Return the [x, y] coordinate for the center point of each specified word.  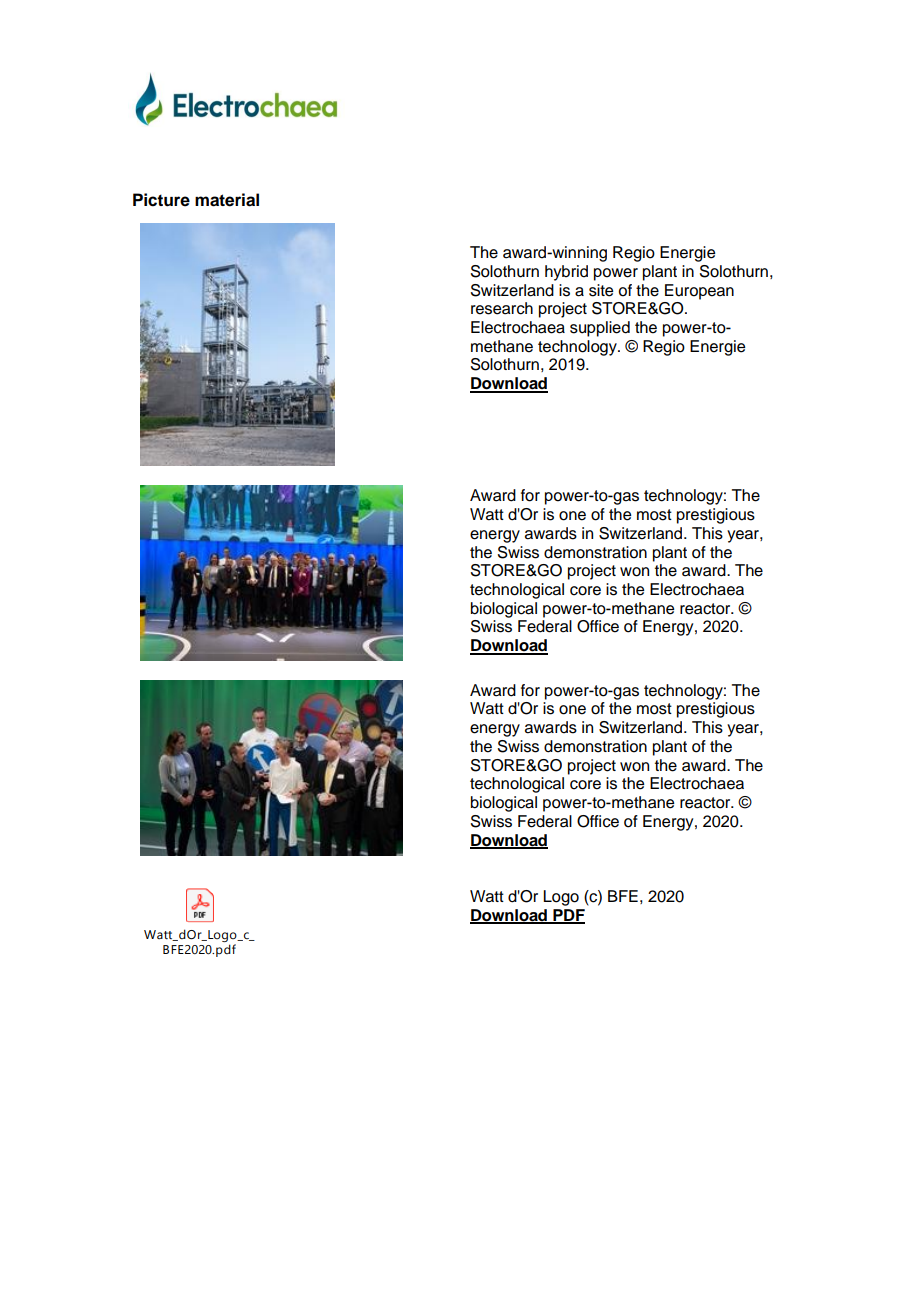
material [227, 200]
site [601, 290]
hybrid [566, 273]
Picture [161, 200]
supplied [600, 329]
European [699, 292]
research [502, 308]
